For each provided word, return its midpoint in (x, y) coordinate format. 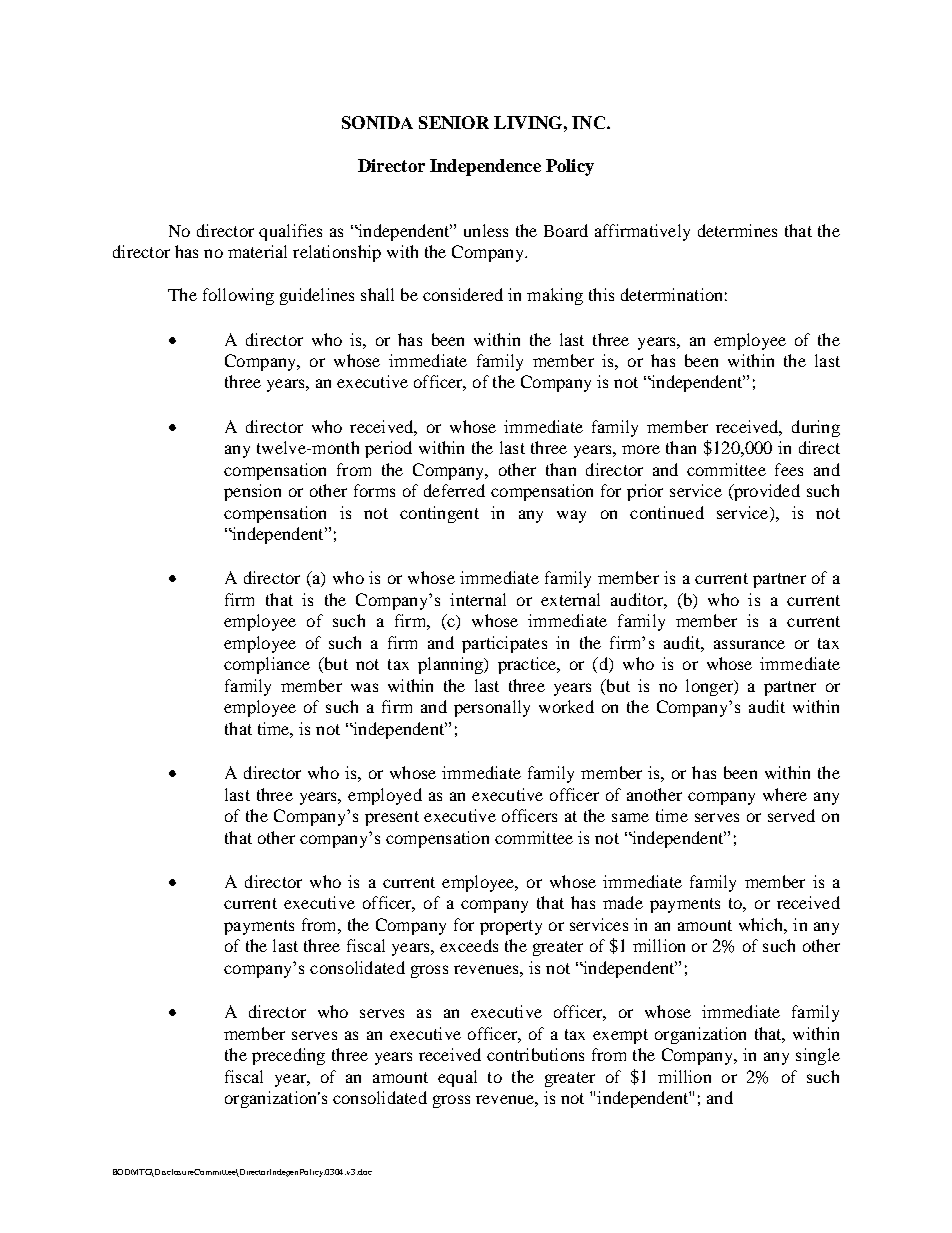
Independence (485, 167)
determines (737, 230)
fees (789, 469)
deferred (454, 490)
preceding (288, 1056)
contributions (535, 1054)
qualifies (290, 232)
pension (252, 492)
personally (492, 708)
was (364, 687)
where (785, 794)
